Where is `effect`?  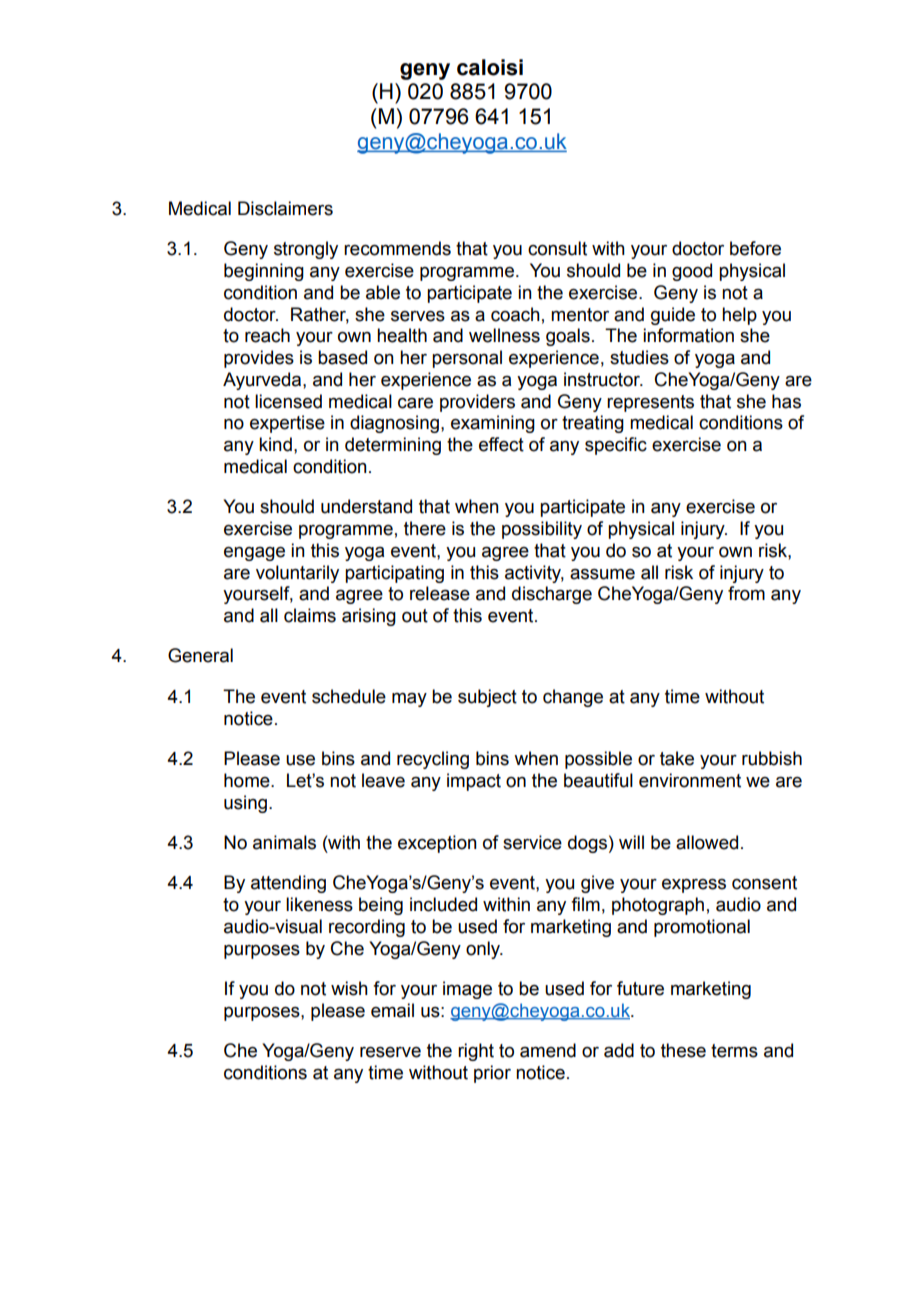 effect is located at coordinates (501, 444).
